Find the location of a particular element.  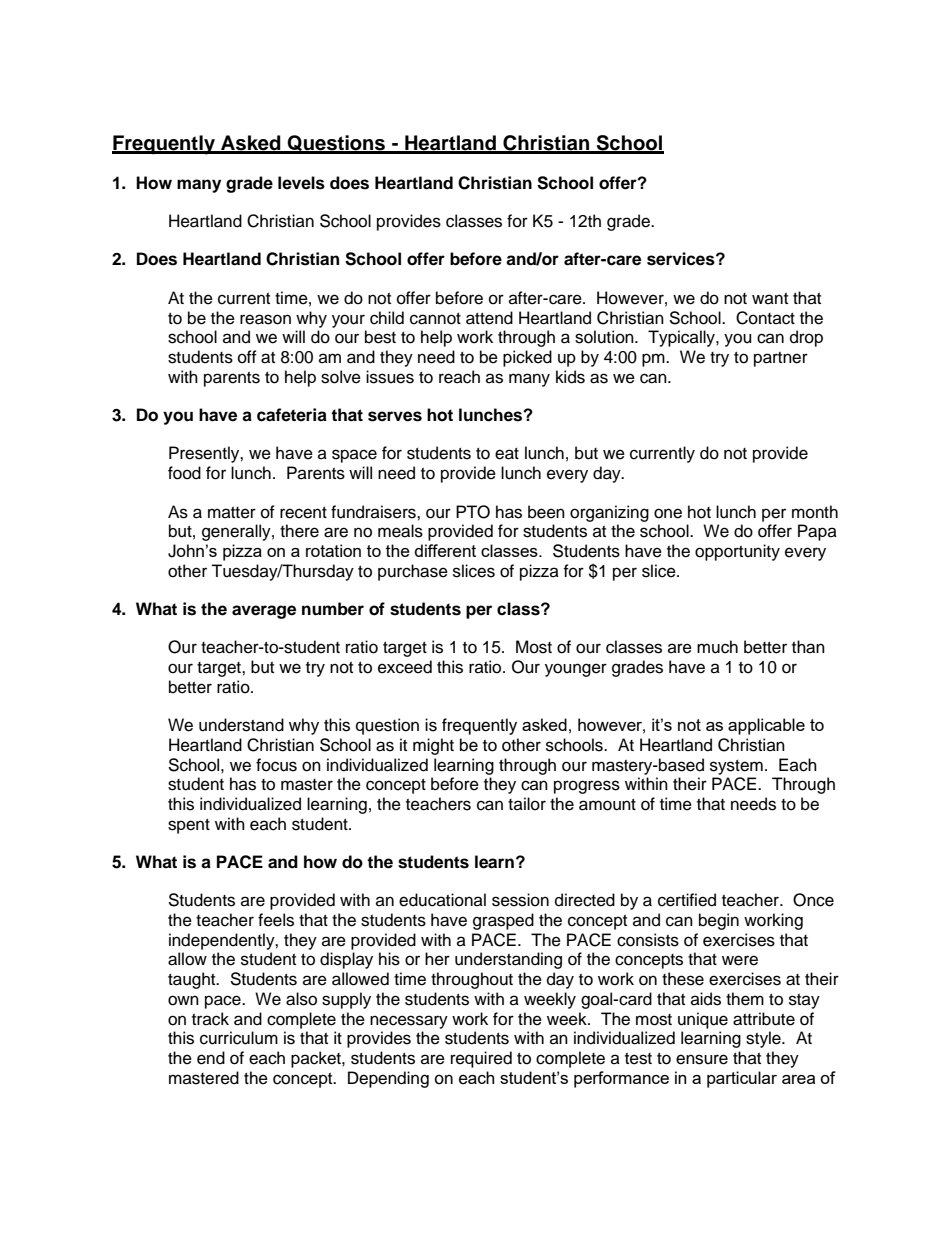

matter is located at coordinates (232, 513).
